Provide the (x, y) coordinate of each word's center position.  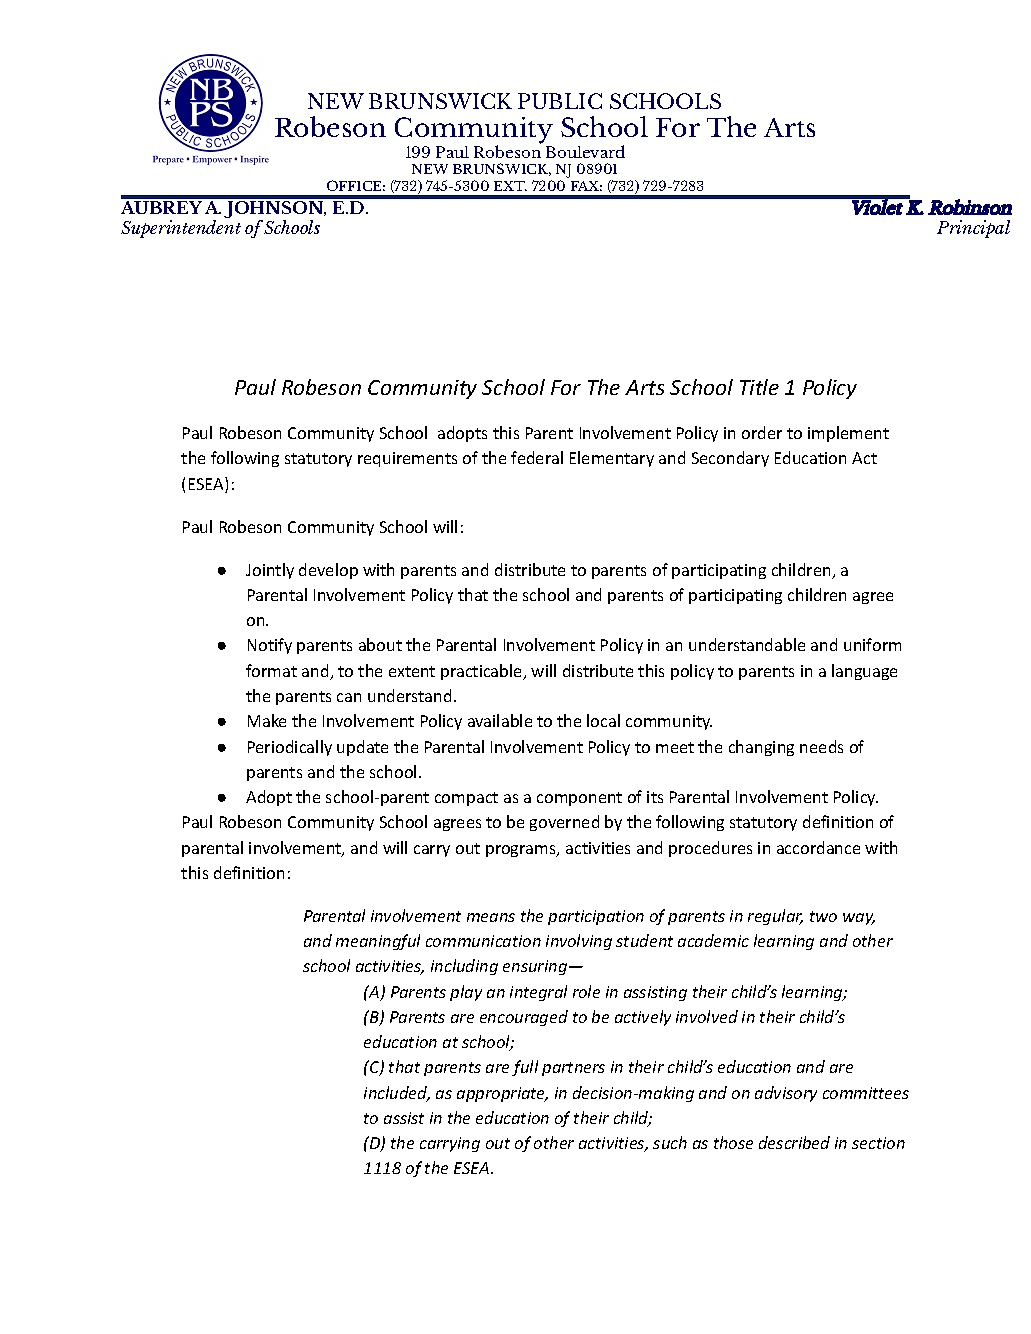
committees (866, 1093)
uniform (872, 644)
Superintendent (181, 229)
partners (573, 1069)
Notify (270, 646)
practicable (483, 672)
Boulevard (585, 151)
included (397, 1094)
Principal (973, 229)
